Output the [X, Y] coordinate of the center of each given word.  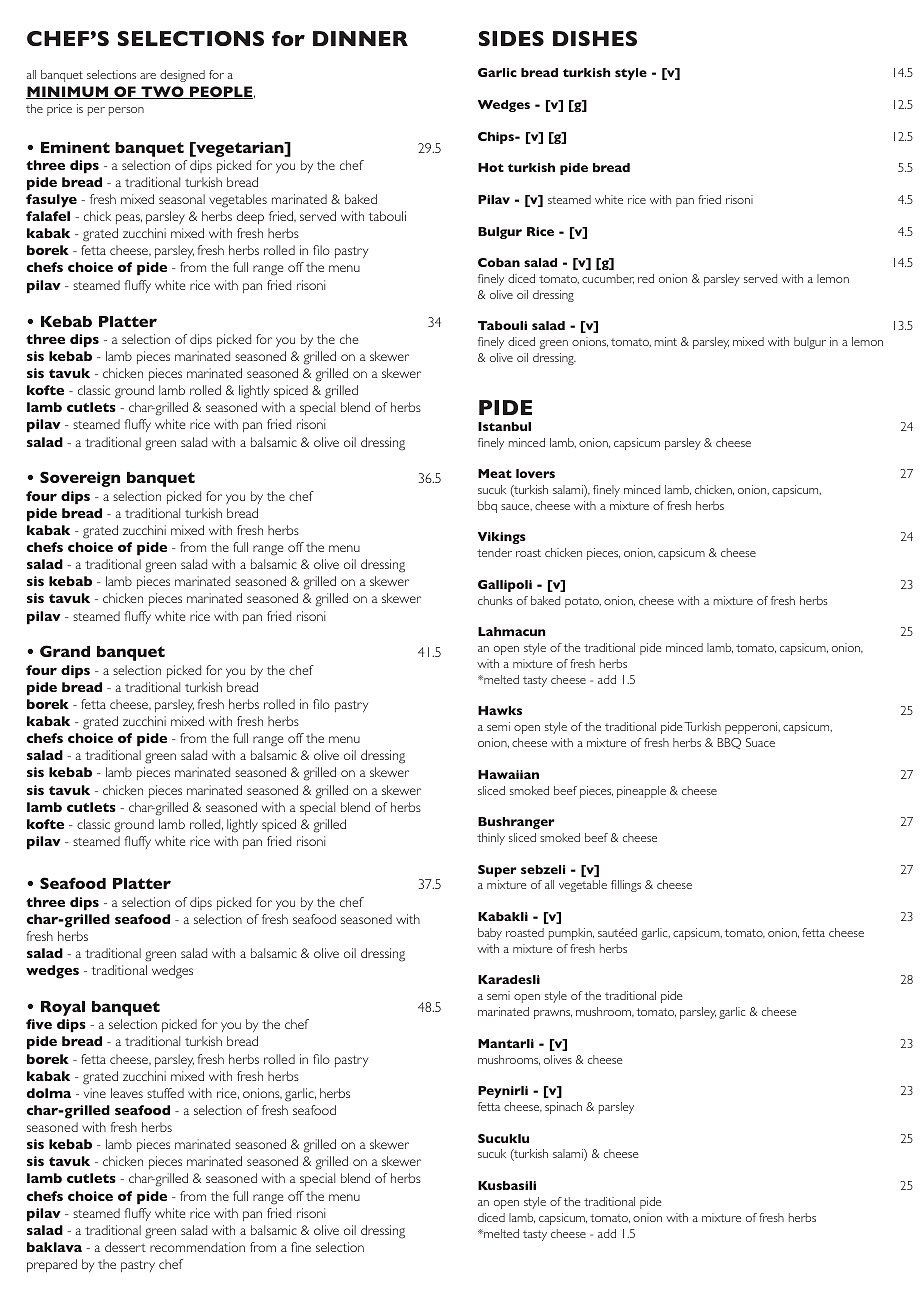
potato [583, 602]
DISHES [595, 38]
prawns [553, 1014]
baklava [54, 1247]
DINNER [360, 38]
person [126, 111]
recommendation [197, 1247]
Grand [65, 651]
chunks [495, 600]
